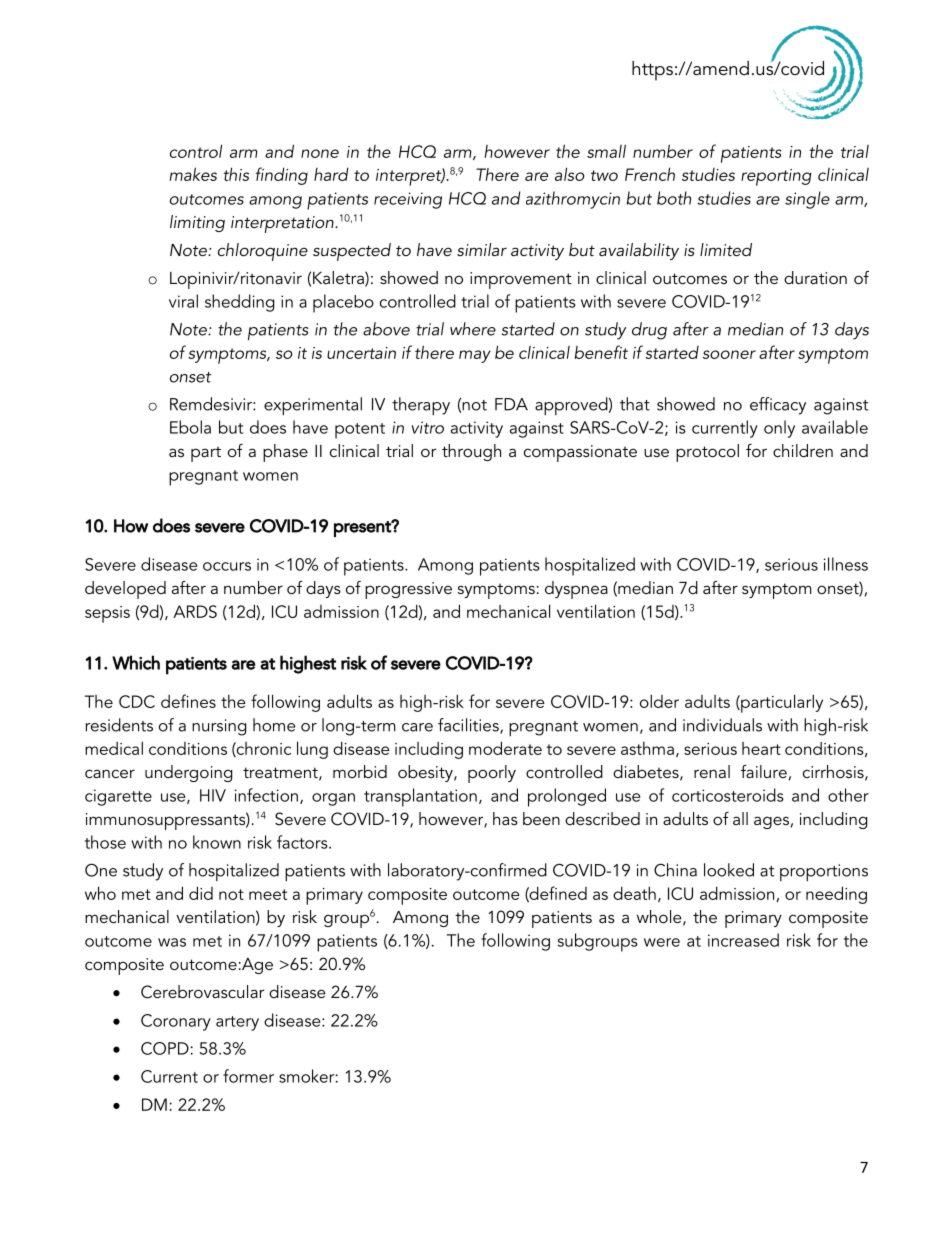 The width and height of the screenshot is (952, 1233). I want to click on COPD, so click(165, 1048).
